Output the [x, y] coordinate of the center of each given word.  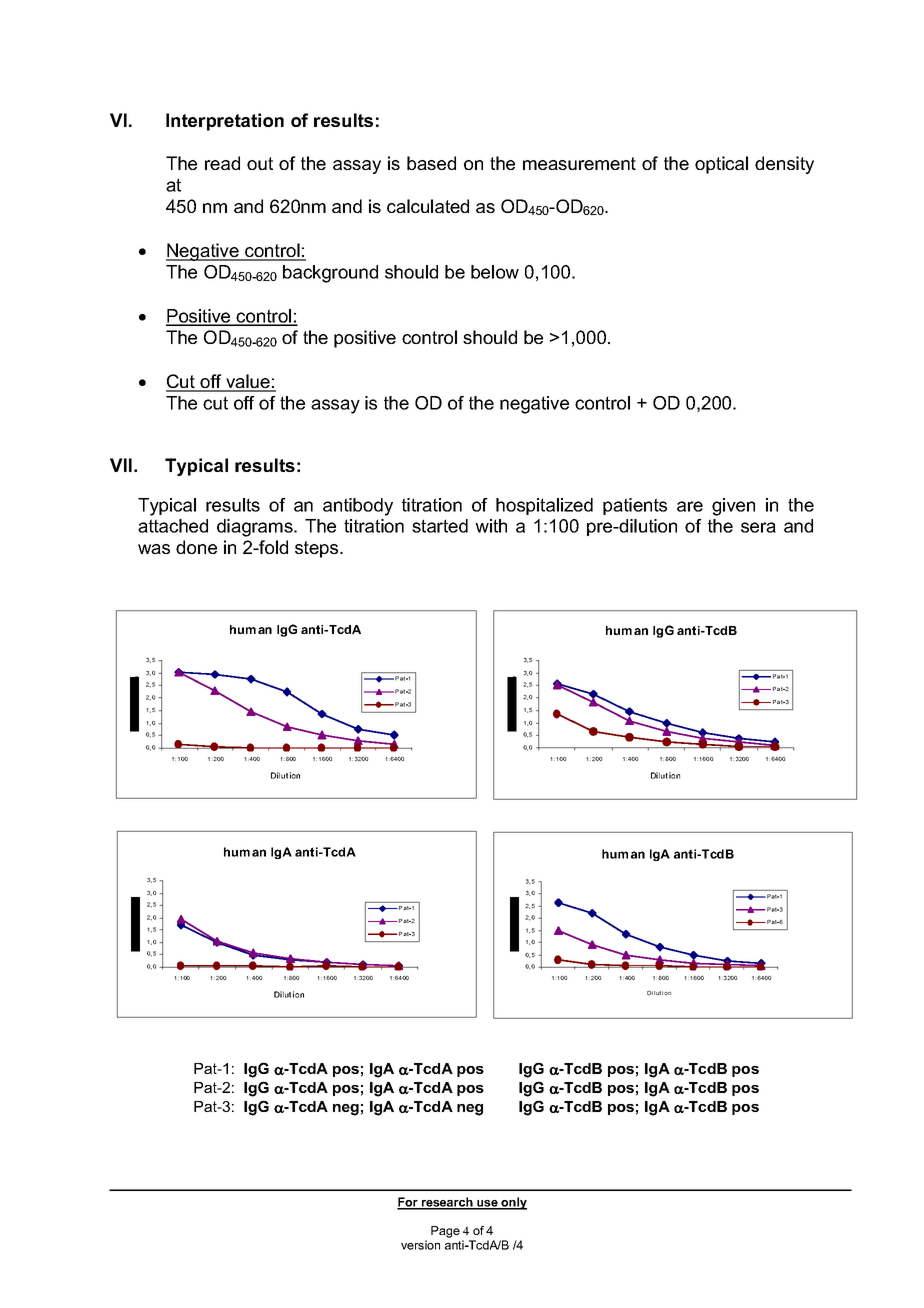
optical [721, 165]
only [513, 1203]
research [447, 1203]
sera [758, 527]
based [431, 163]
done [196, 547]
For [408, 1203]
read [222, 163]
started [440, 526]
